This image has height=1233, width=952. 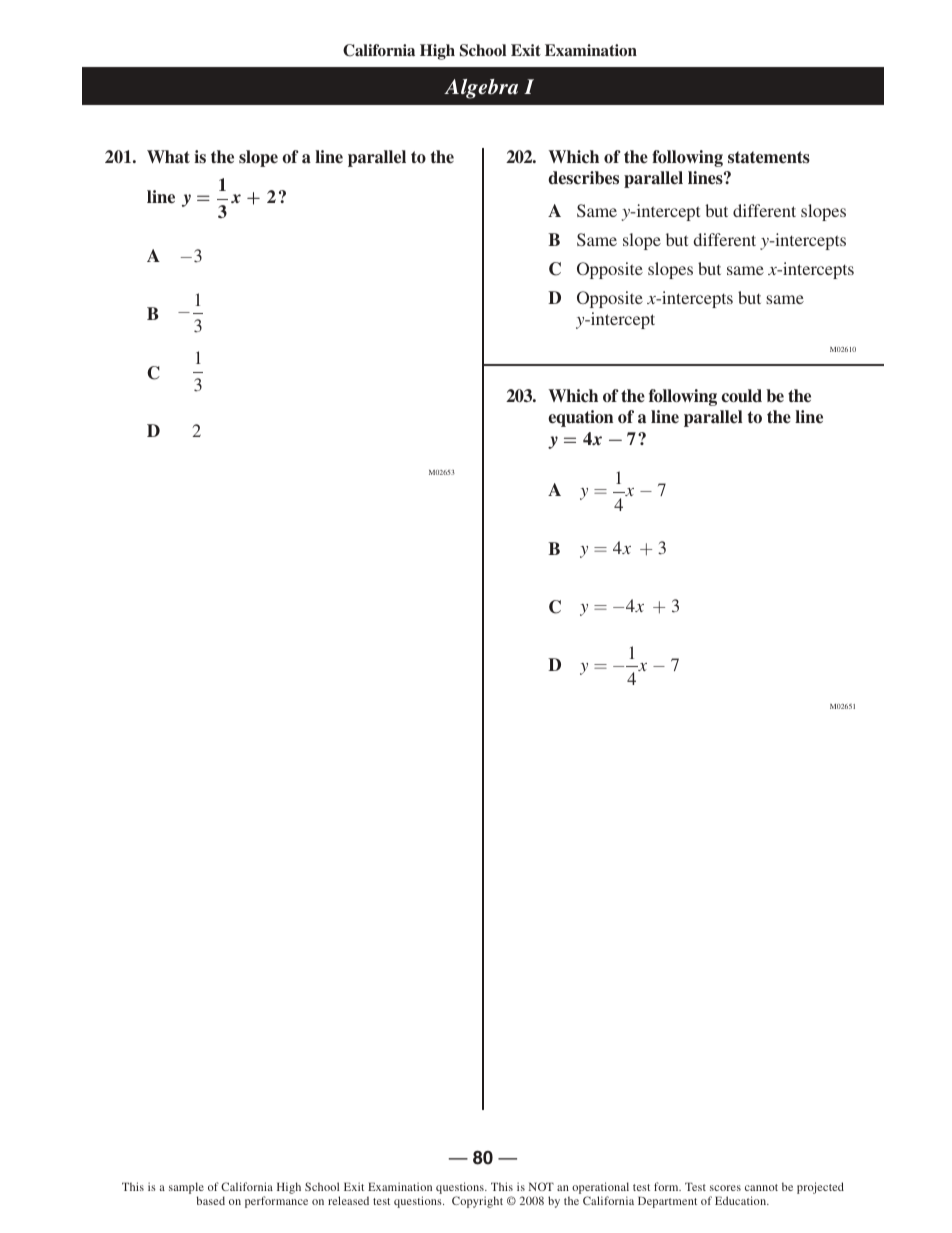 I want to click on equation, so click(x=580, y=418).
